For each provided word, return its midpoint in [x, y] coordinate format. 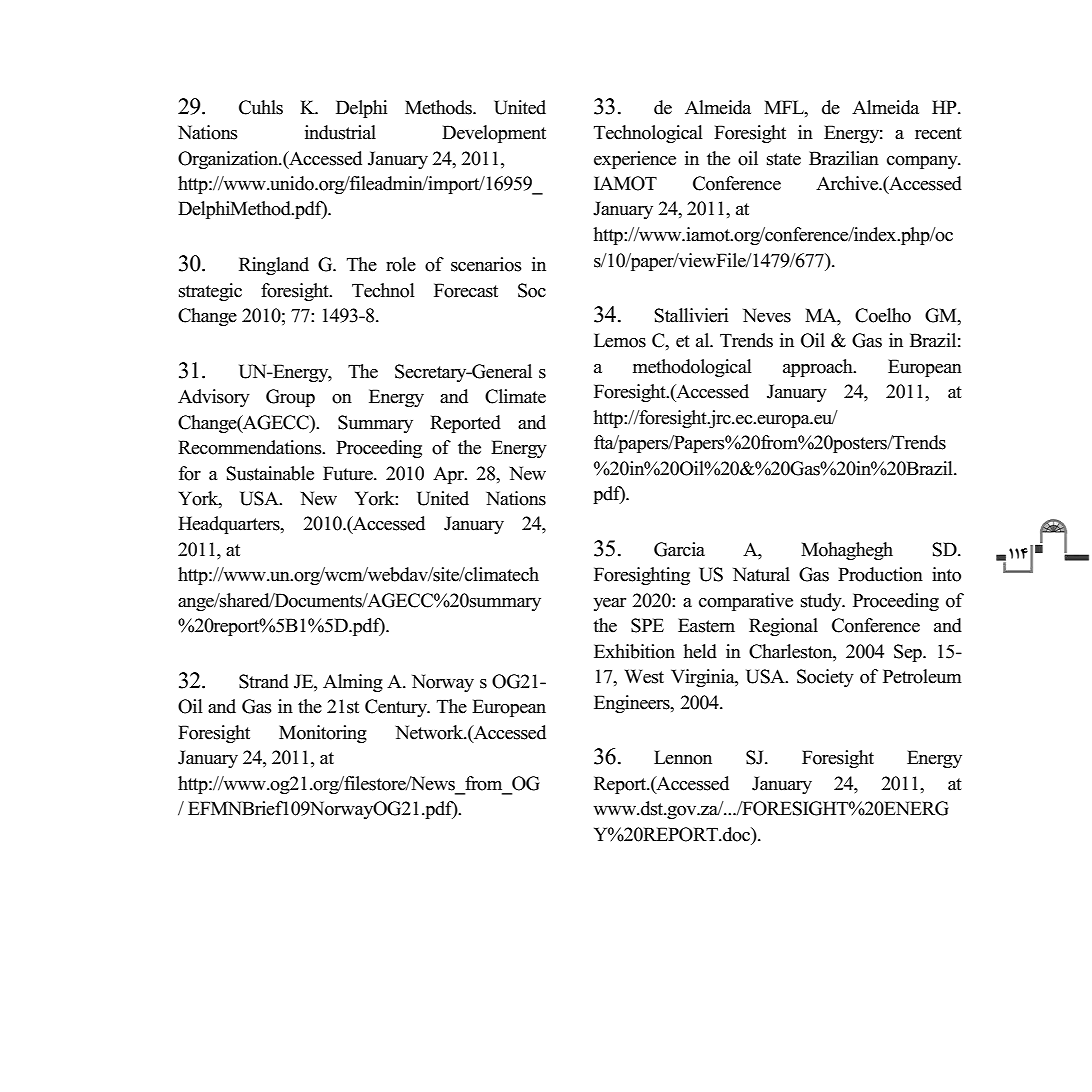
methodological [692, 368]
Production [880, 574]
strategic [210, 292]
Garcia [679, 549]
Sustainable [270, 473]
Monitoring [323, 734]
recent [938, 133]
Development [494, 134]
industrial [340, 132]
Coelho [883, 315]
